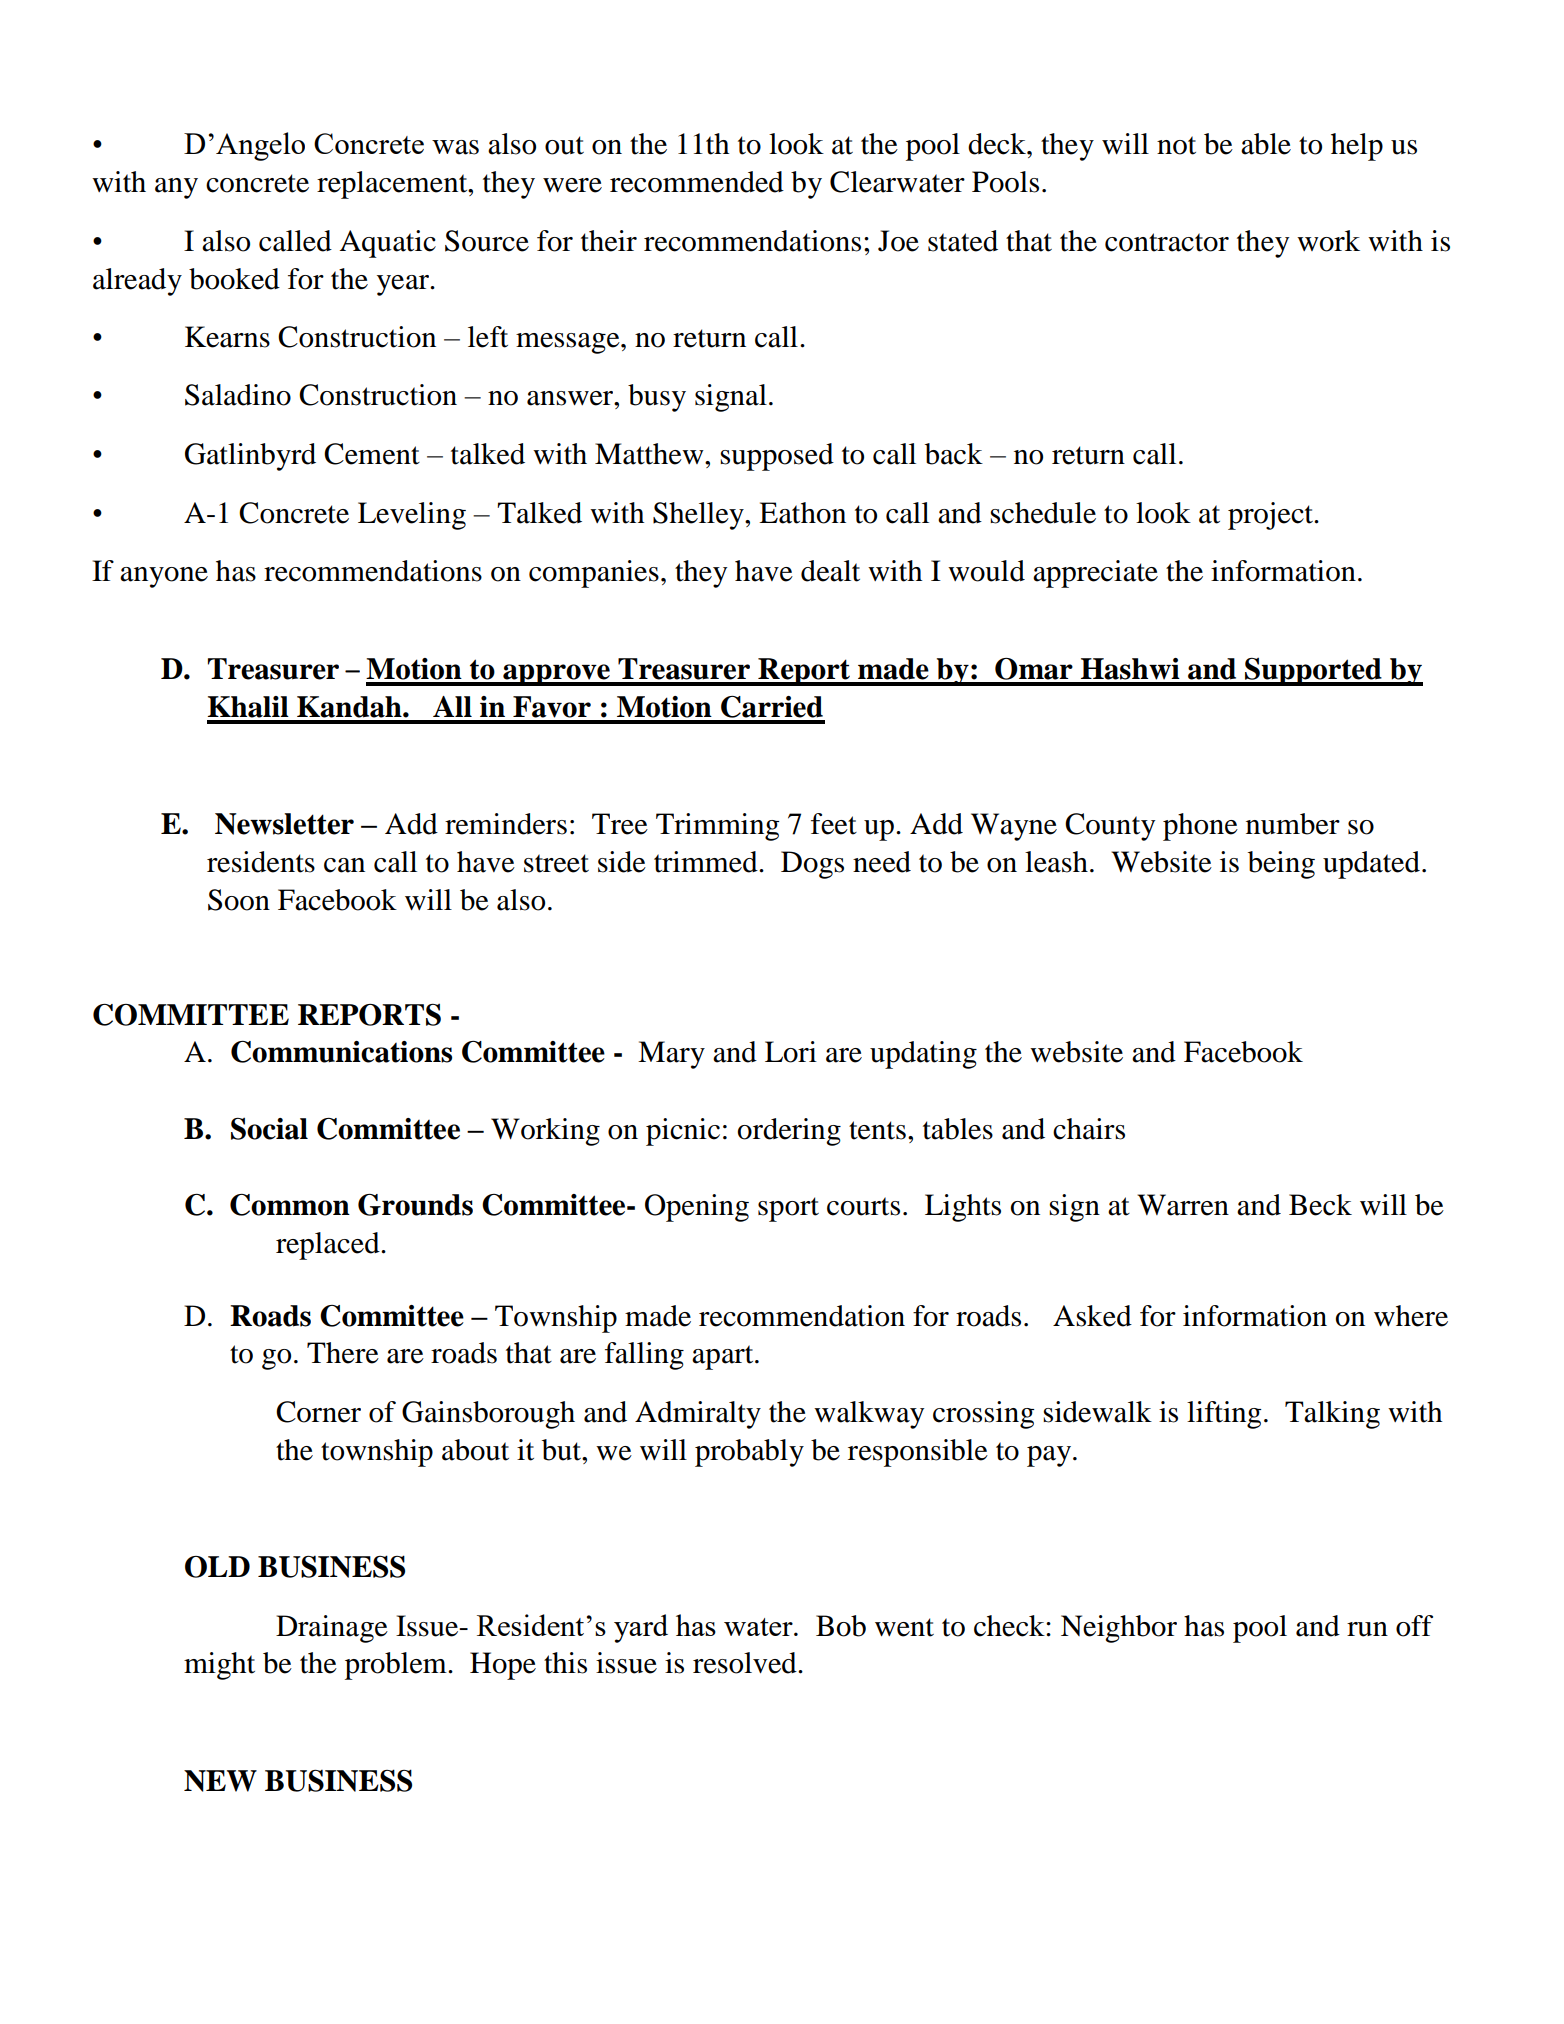 This screenshot has height=2024, width=1564. What do you see at coordinates (830, 571) in the screenshot?
I see `dealt` at bounding box center [830, 571].
